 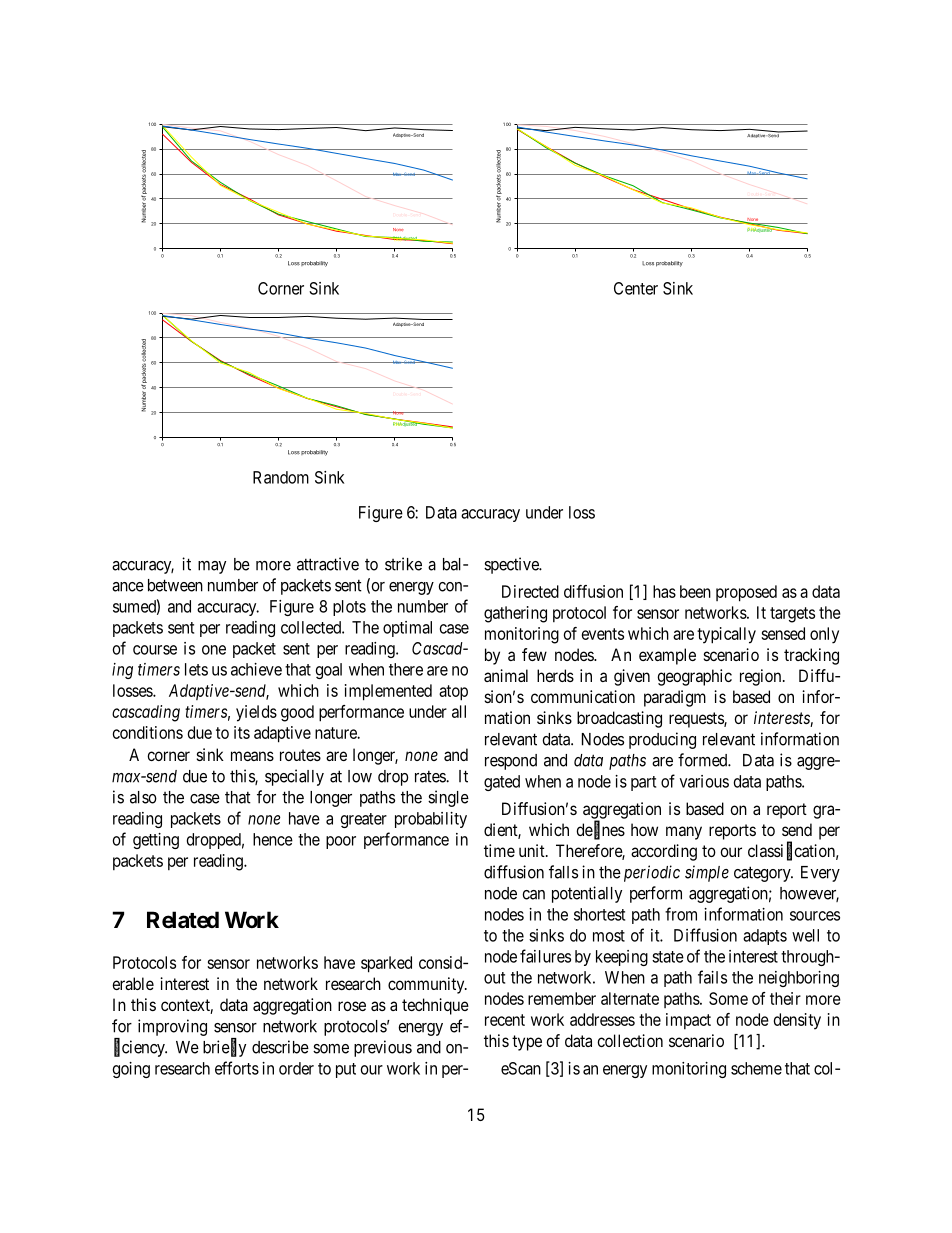 What do you see at coordinates (563, 872) in the document?
I see `falls` at bounding box center [563, 872].
